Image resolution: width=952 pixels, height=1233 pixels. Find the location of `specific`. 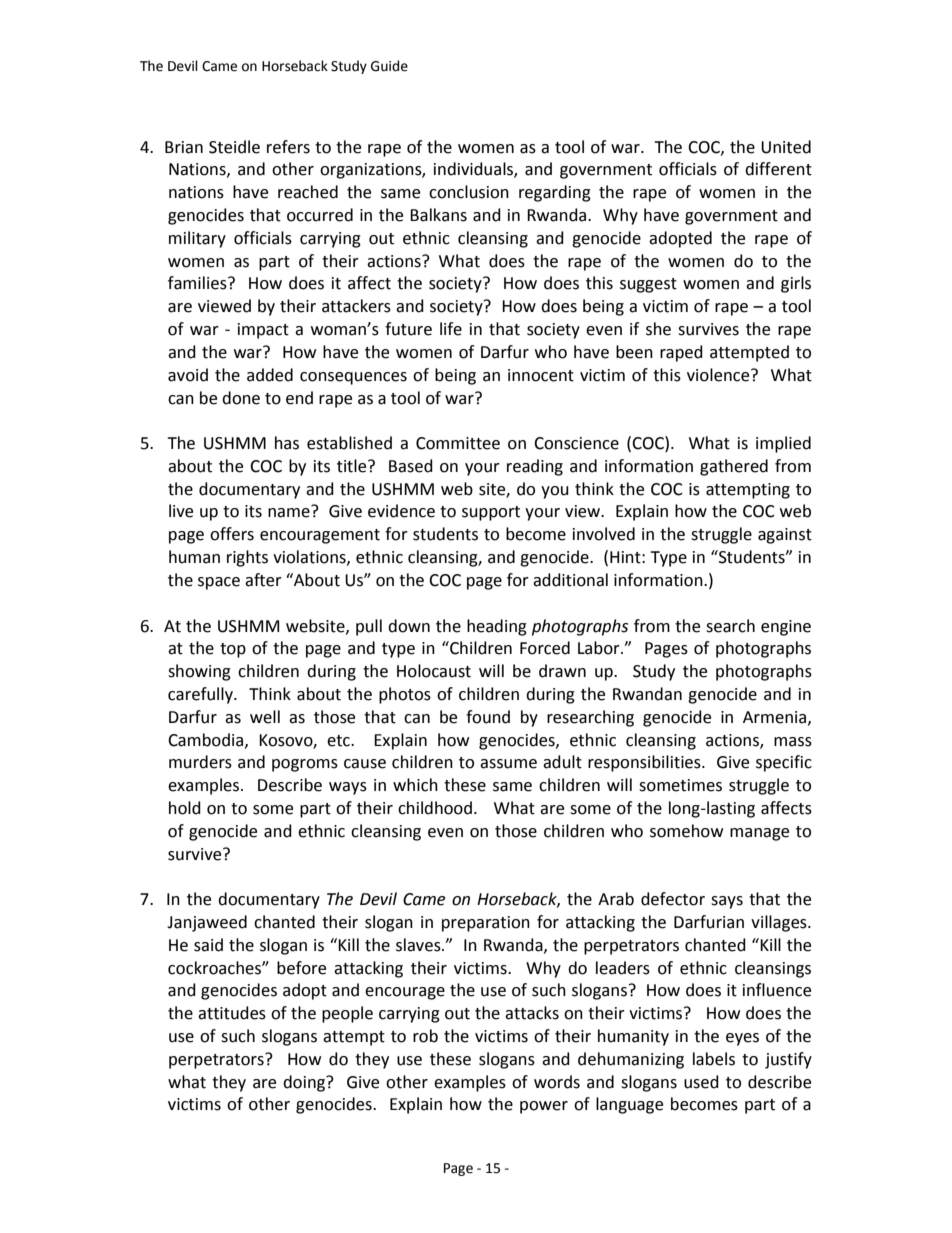

specific is located at coordinates (784, 763).
